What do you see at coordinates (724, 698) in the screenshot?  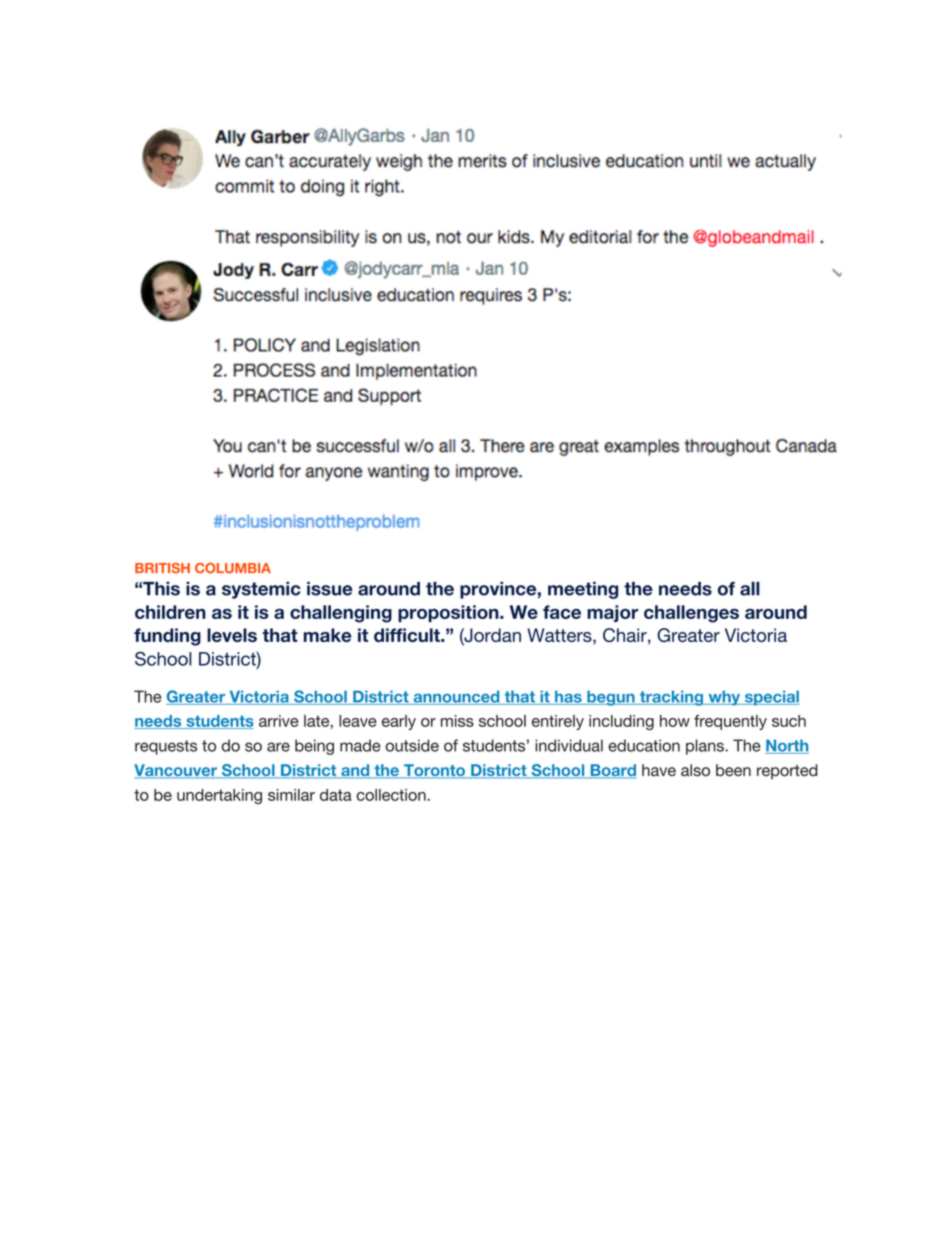 I see `why` at bounding box center [724, 698].
